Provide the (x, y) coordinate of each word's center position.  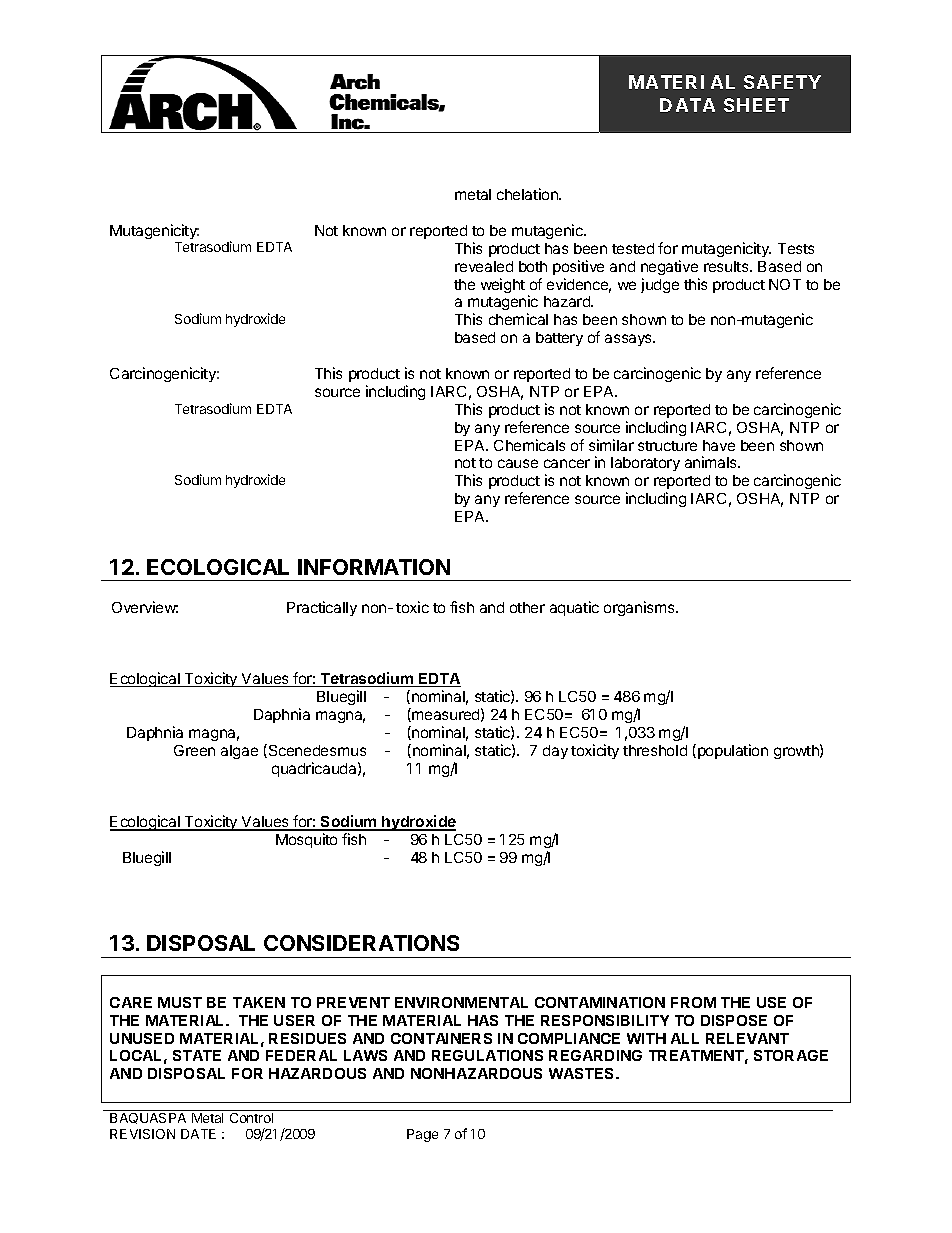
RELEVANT (747, 1038)
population (733, 751)
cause (518, 463)
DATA (687, 105)
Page (422, 1135)
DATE (198, 1134)
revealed (484, 266)
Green (194, 750)
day (555, 752)
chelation (528, 194)
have (719, 445)
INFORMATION (374, 567)
